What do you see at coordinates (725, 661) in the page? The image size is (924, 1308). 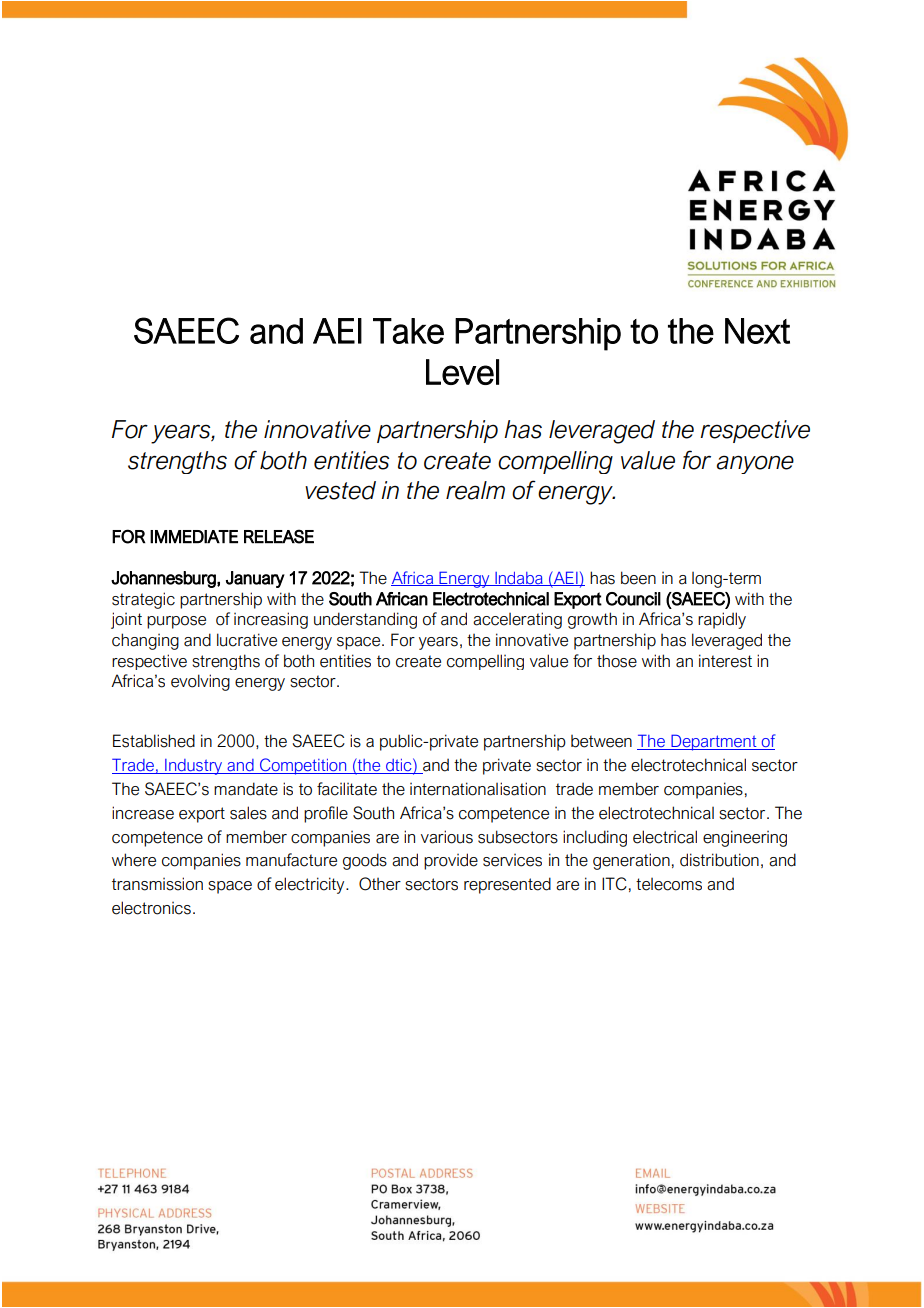 I see `interest` at bounding box center [725, 661].
